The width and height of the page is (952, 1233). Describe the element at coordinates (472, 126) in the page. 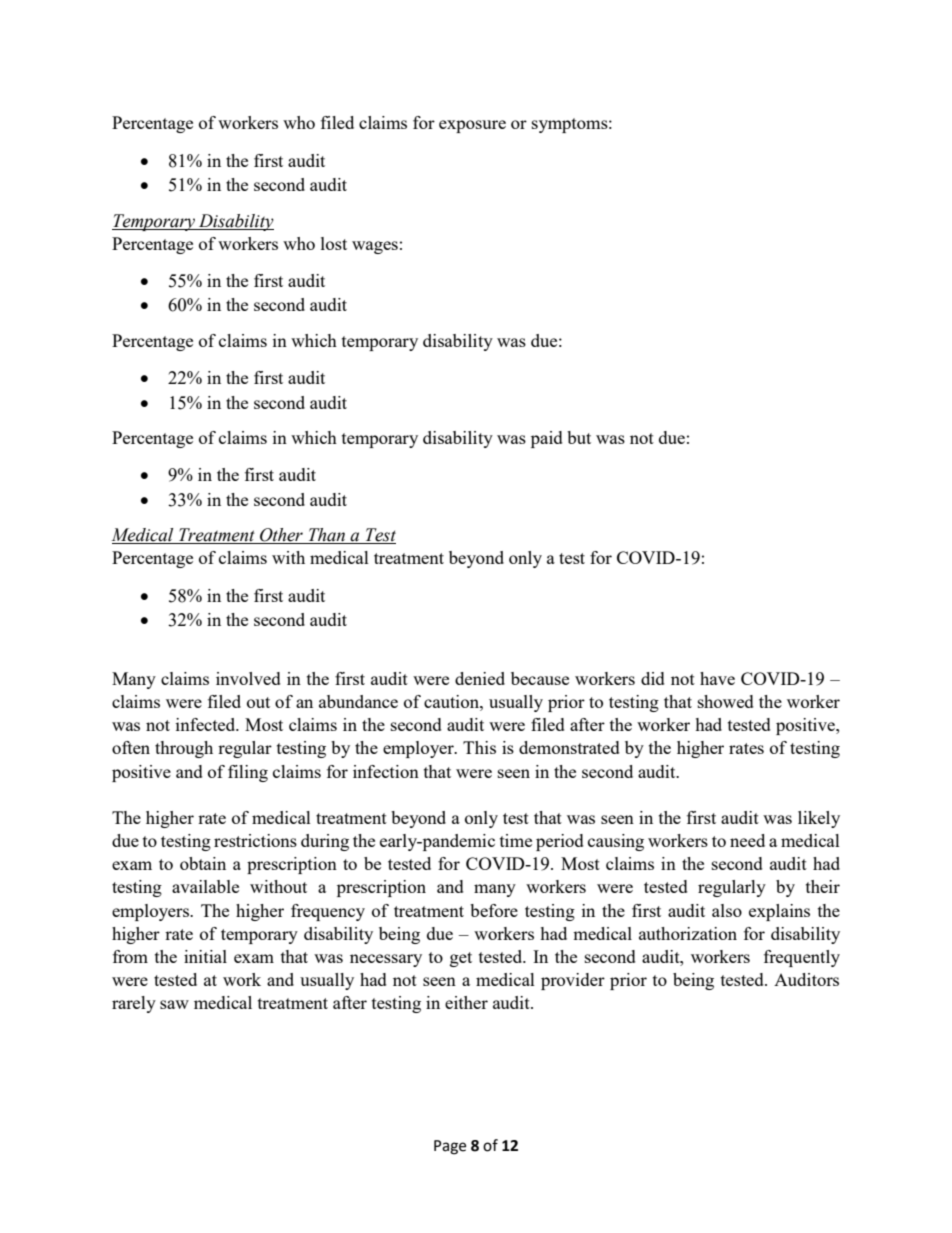

I see `exposure` at that location.
